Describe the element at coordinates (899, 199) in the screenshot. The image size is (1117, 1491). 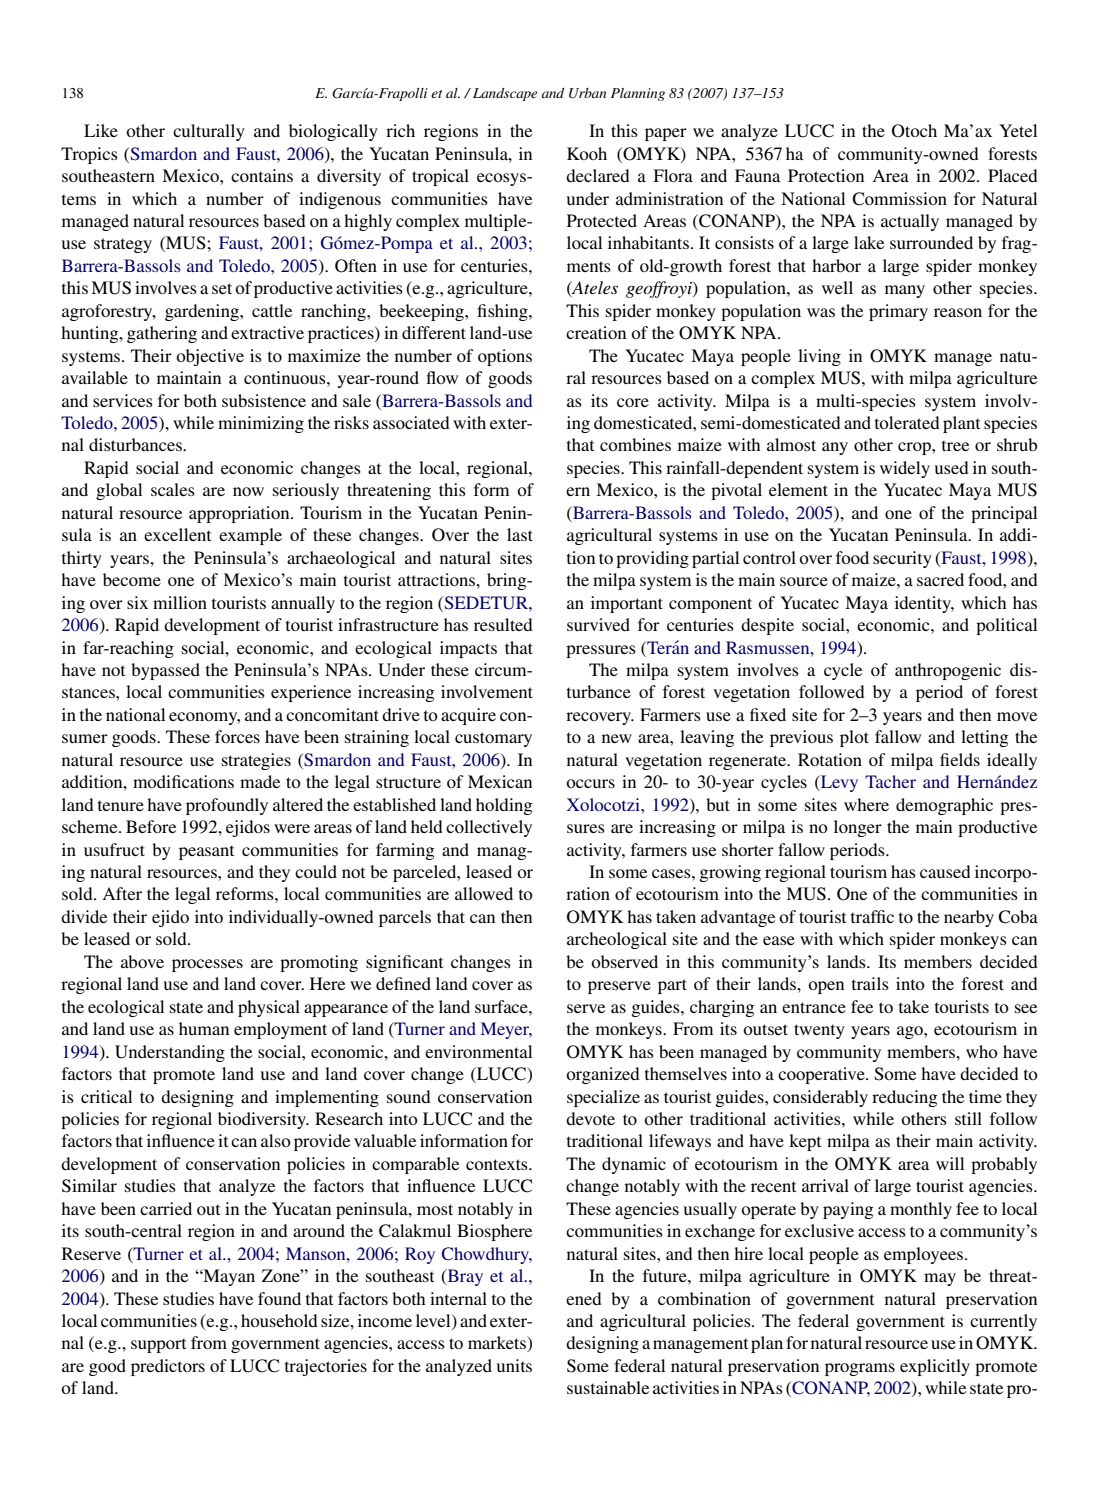
I see `Commission` at that location.
